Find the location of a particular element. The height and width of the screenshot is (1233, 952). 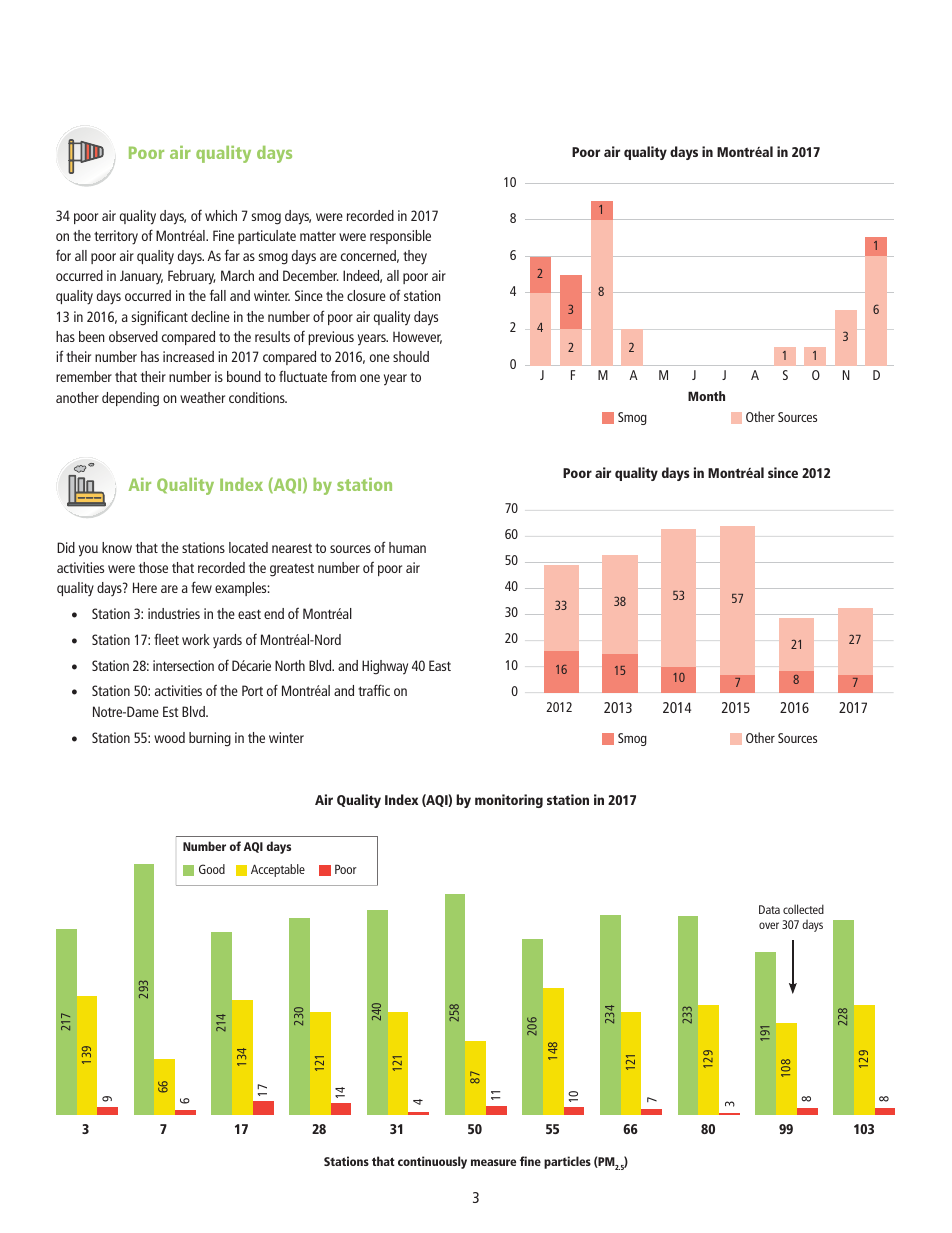

should is located at coordinates (411, 356).
